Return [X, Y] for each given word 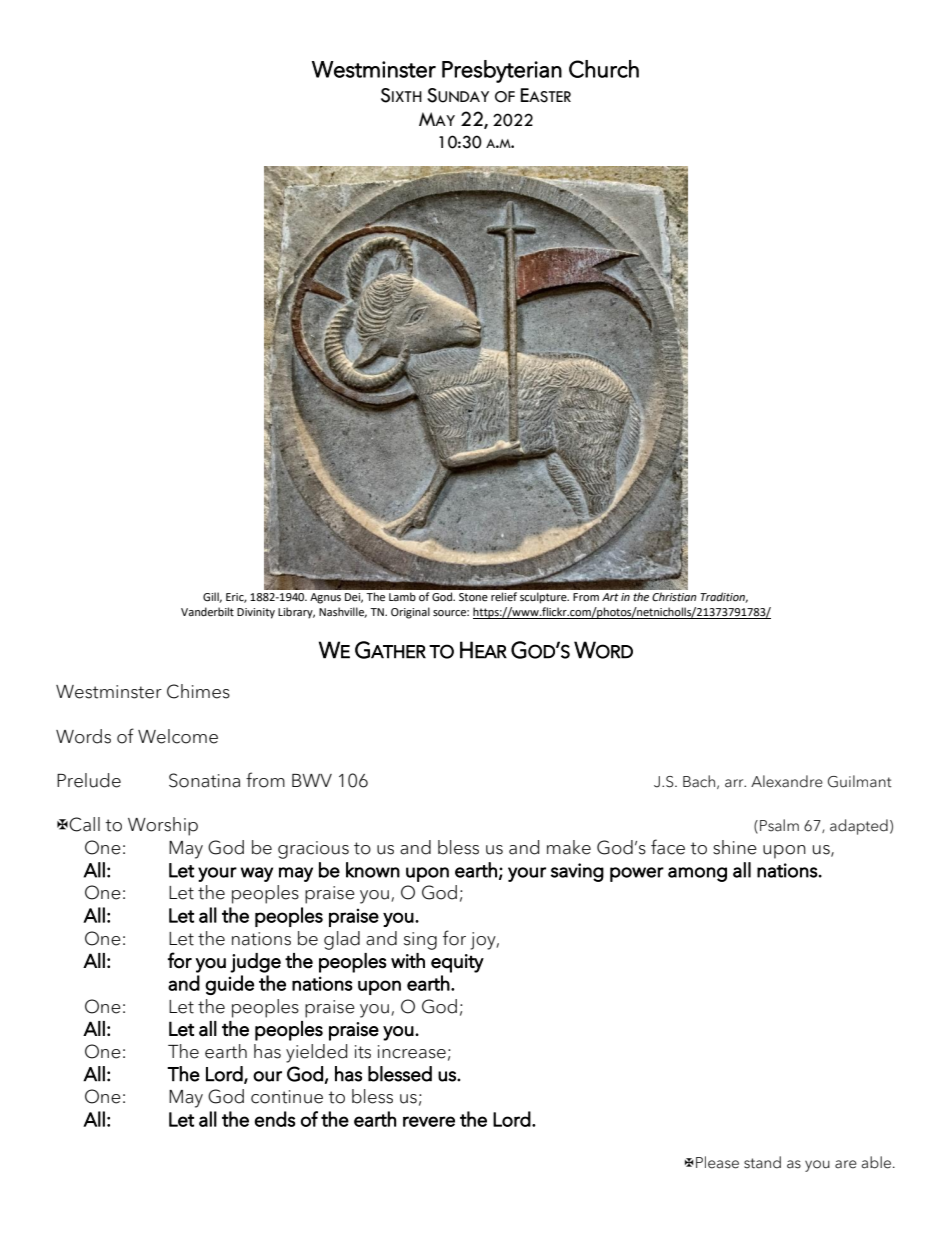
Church [604, 69]
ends [274, 1119]
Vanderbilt [207, 612]
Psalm [779, 825]
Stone [473, 597]
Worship [163, 826]
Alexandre [787, 781]
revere [429, 1121]
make [569, 847]
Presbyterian [502, 71]
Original [410, 613]
